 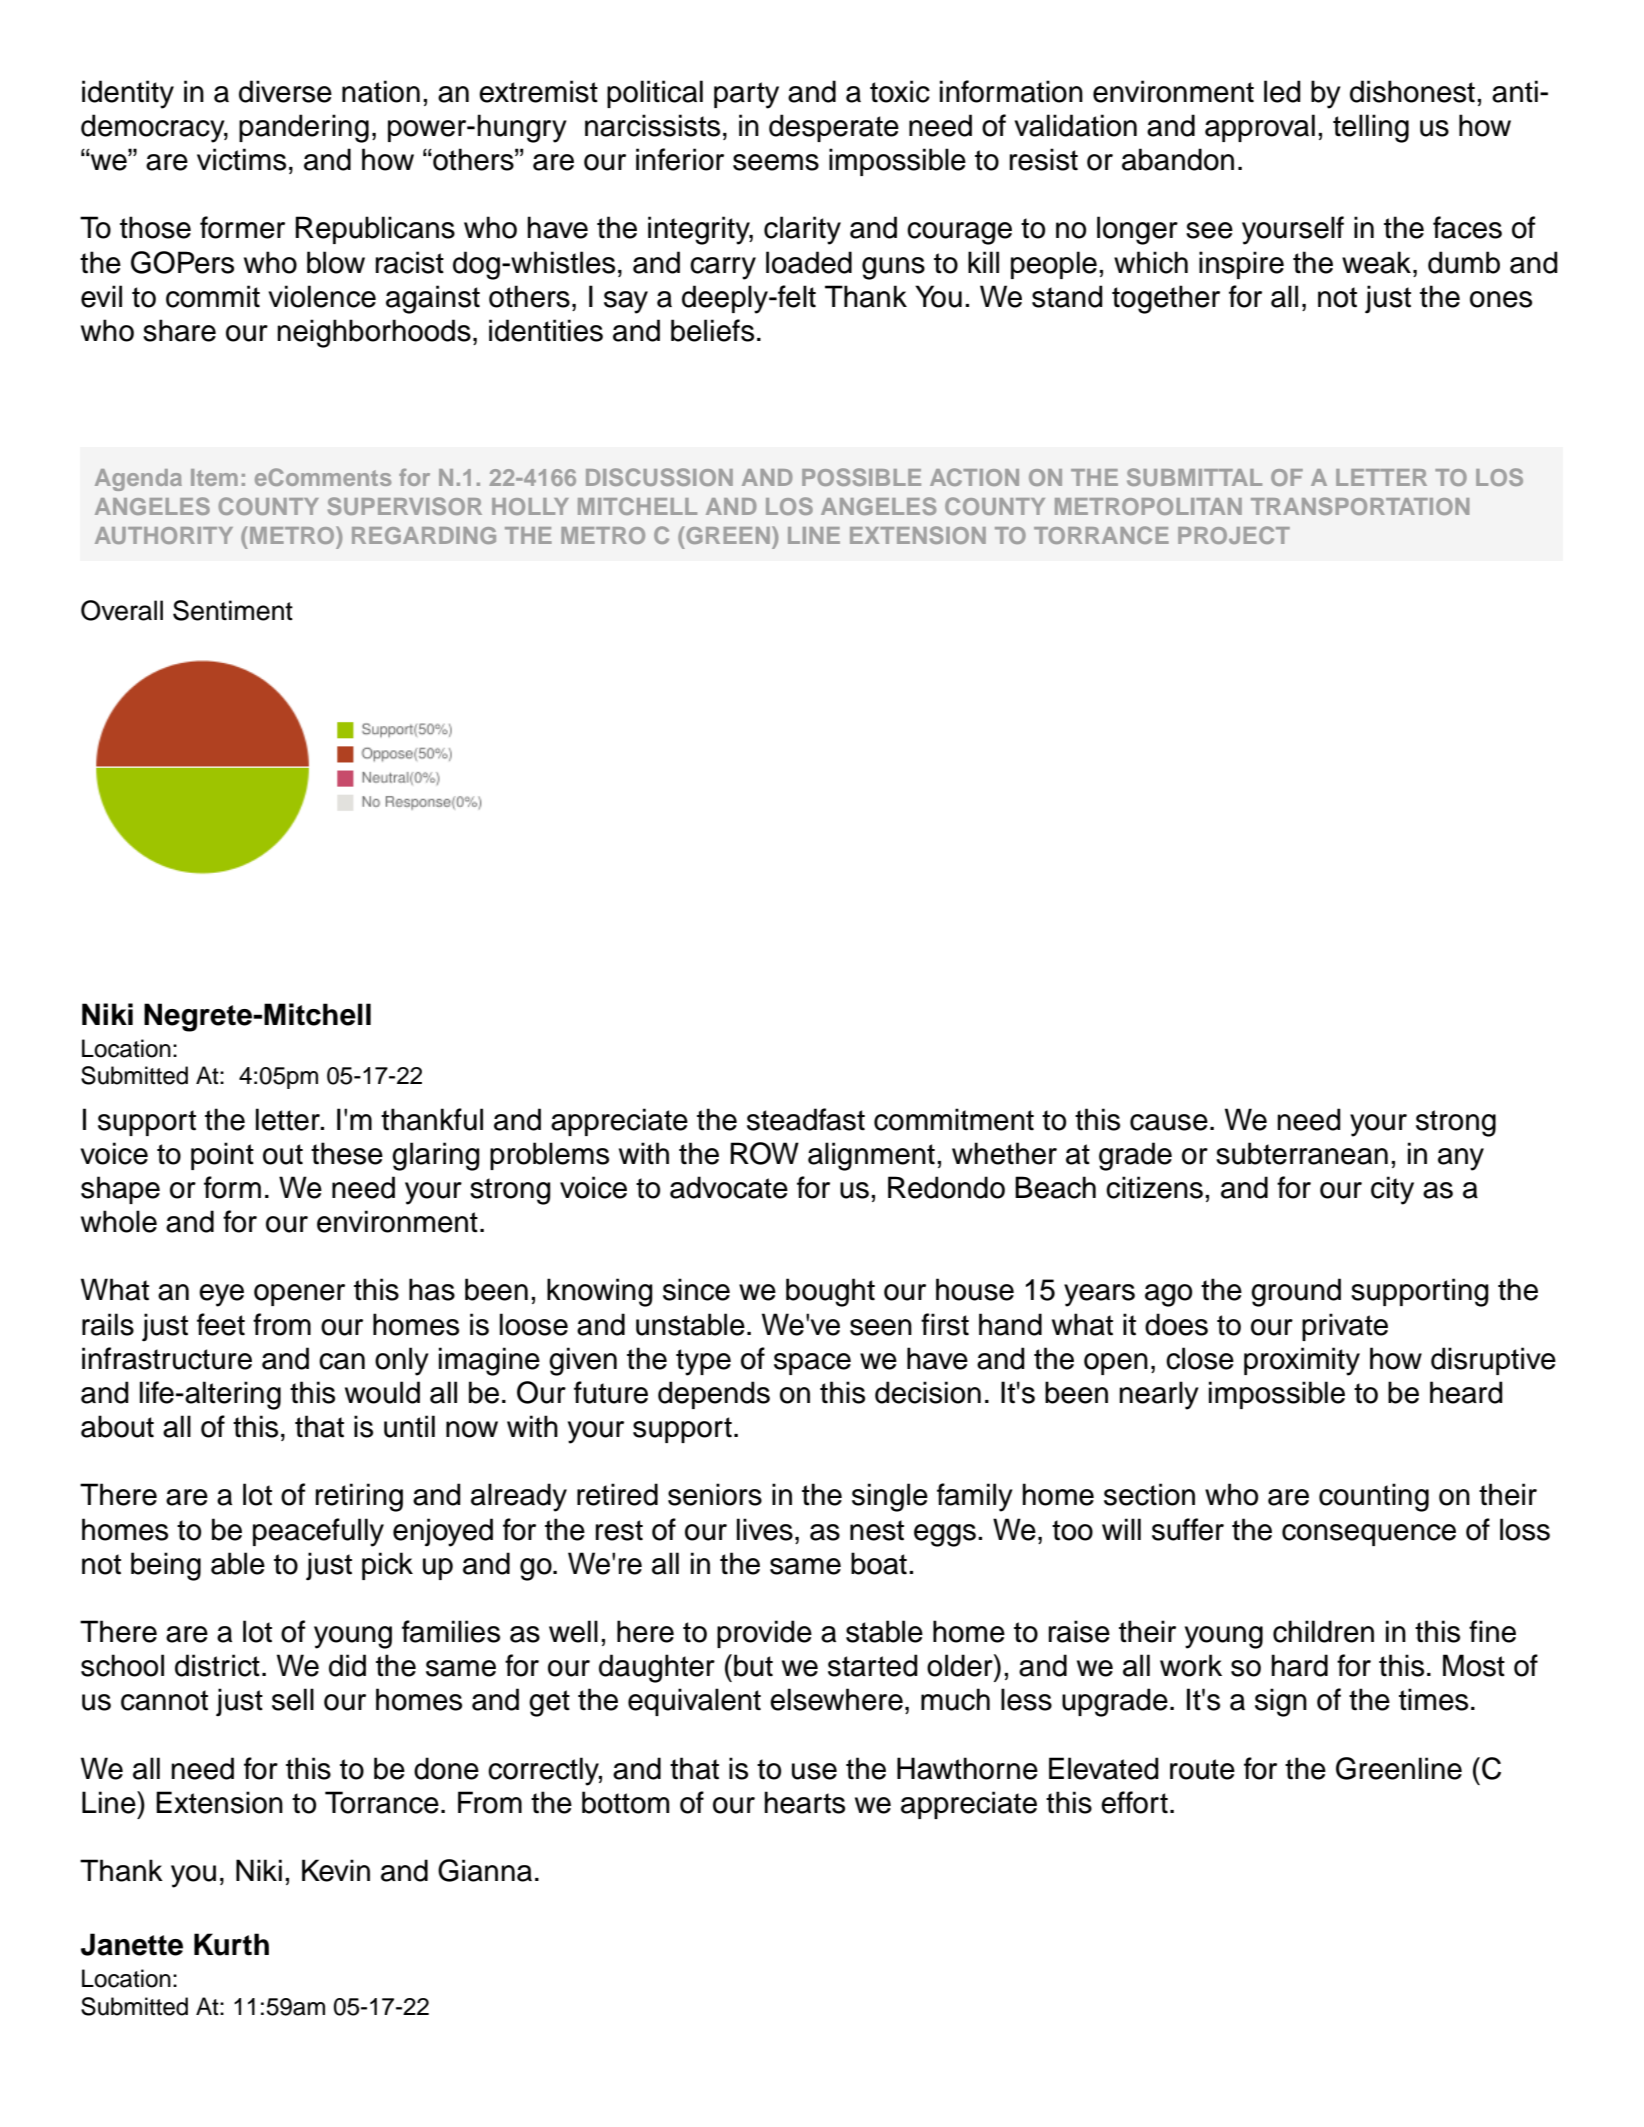 What do you see at coordinates (806, 1119) in the image?
I see `steadfast` at bounding box center [806, 1119].
